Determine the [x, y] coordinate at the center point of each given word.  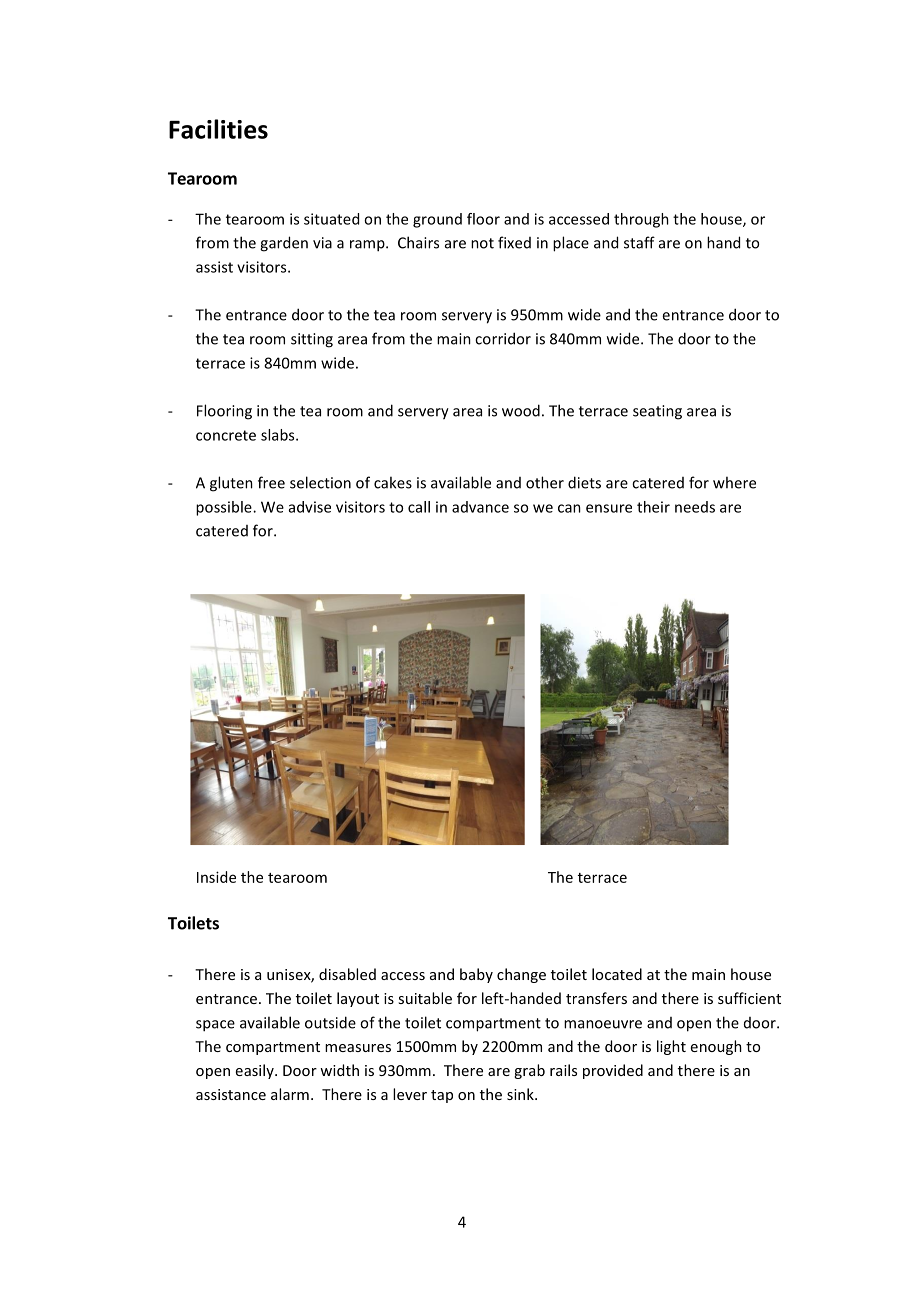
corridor [503, 338]
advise [310, 507]
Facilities [218, 129]
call [419, 507]
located [617, 974]
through [641, 220]
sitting [312, 340]
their [653, 507]
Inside [216, 877]
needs [695, 507]
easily [256, 1071]
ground [437, 220]
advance [480, 507]
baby [476, 975]
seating [657, 412]
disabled [347, 974]
